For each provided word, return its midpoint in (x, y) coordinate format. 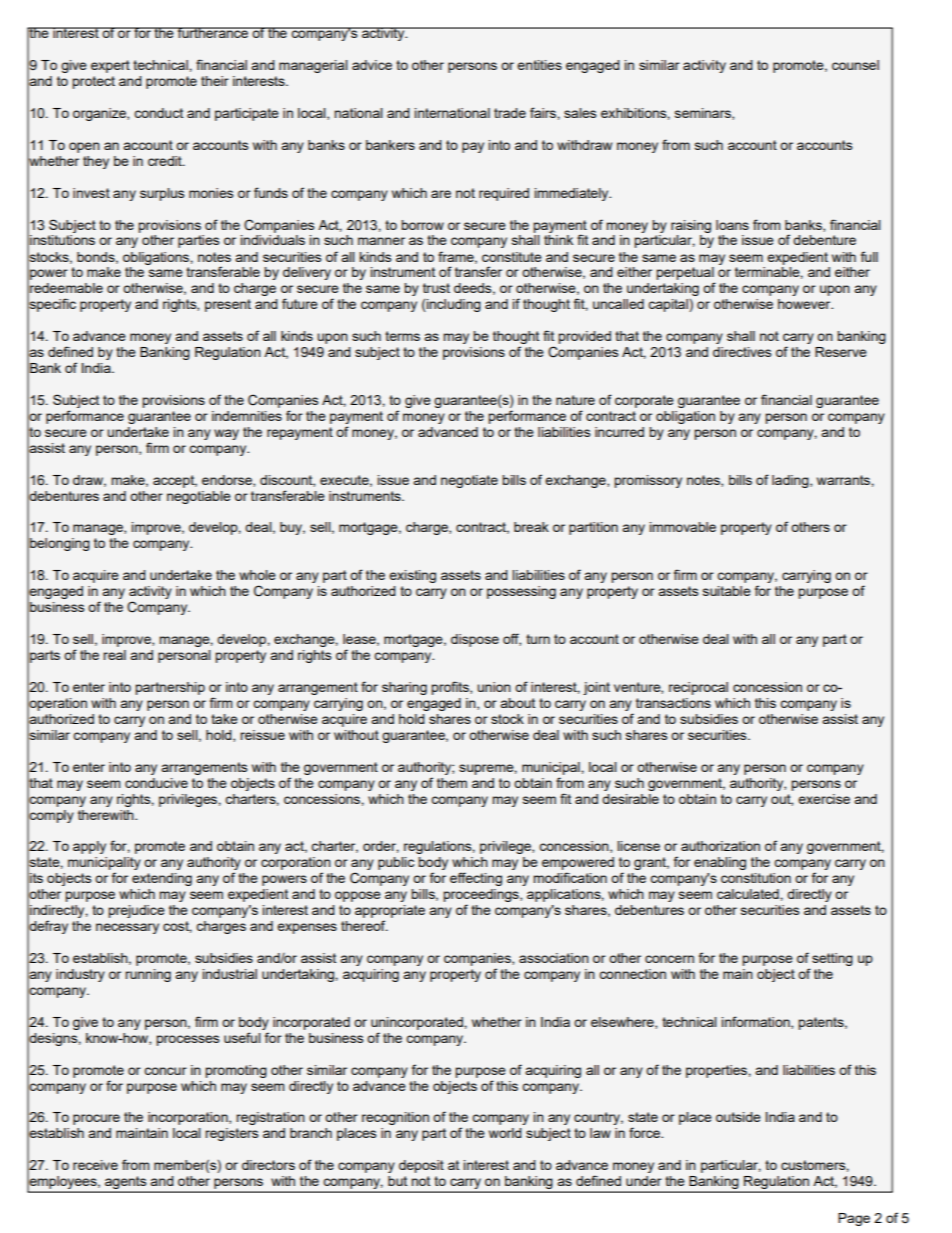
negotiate (469, 481)
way (226, 434)
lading (791, 481)
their (215, 81)
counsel (855, 65)
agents (126, 1184)
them (452, 783)
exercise (824, 799)
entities (539, 65)
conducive (156, 783)
